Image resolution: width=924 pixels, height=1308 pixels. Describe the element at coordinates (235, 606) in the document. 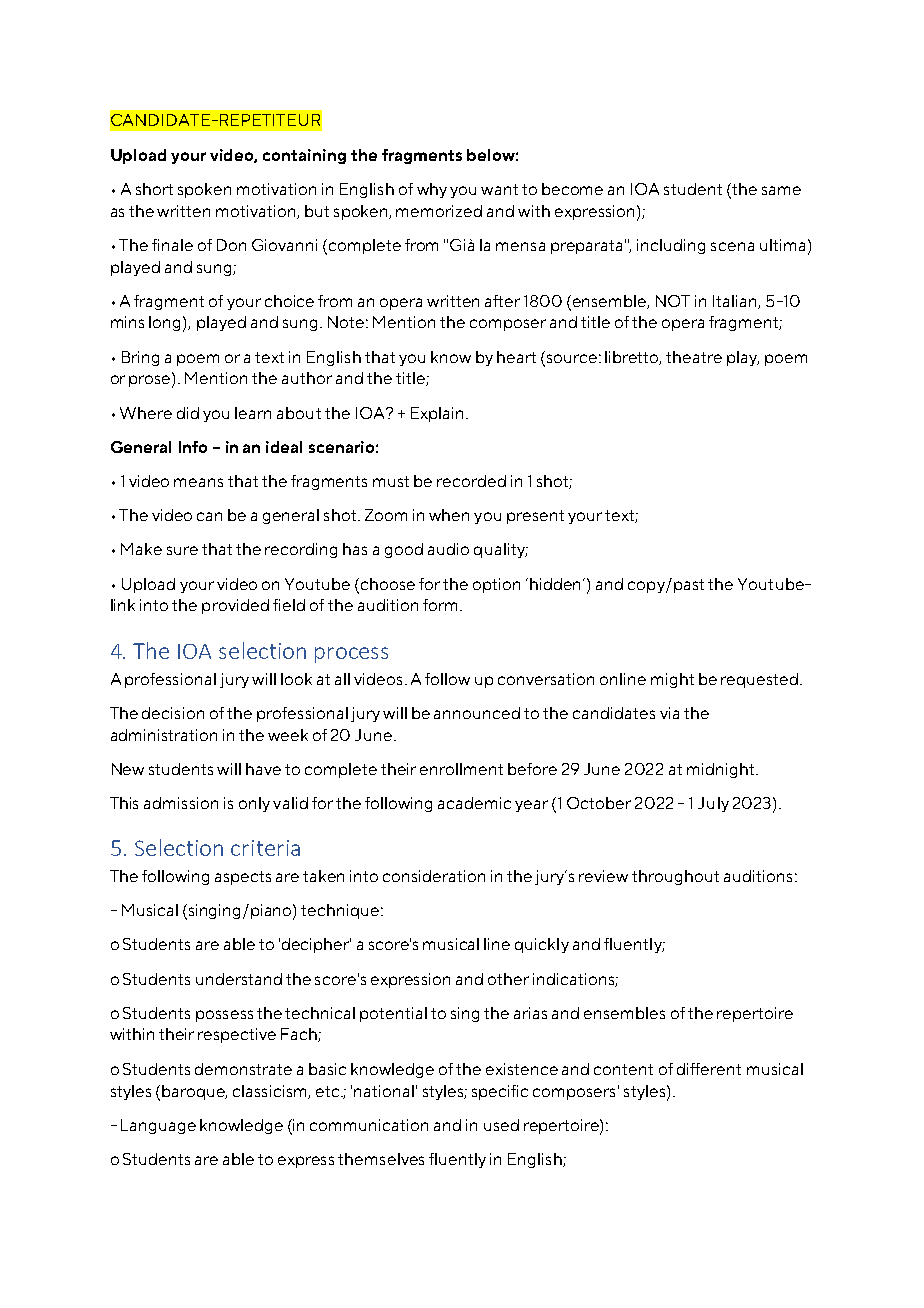

I see `provided` at that location.
